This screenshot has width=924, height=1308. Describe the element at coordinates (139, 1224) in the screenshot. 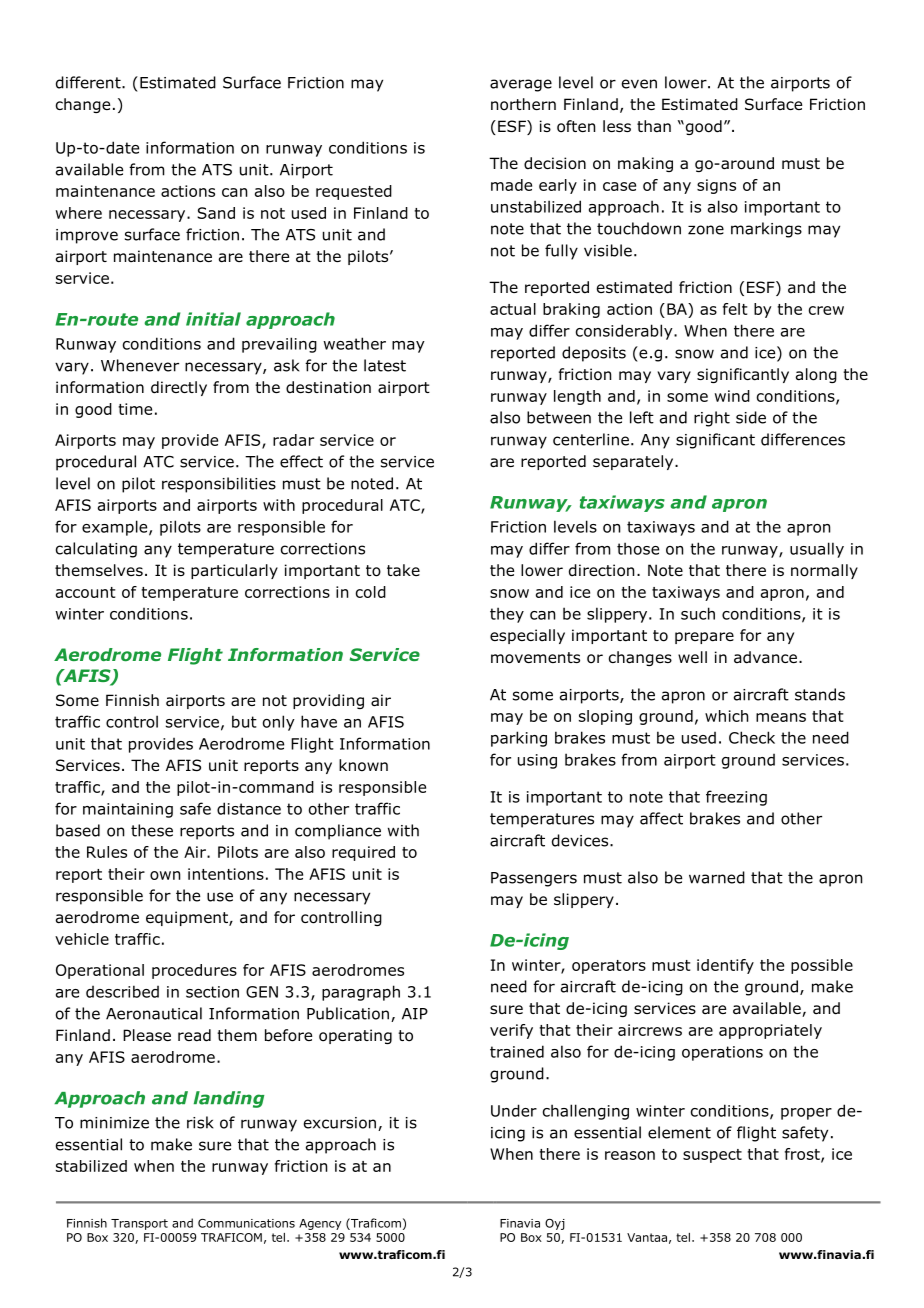

I see `Transport` at that location.
